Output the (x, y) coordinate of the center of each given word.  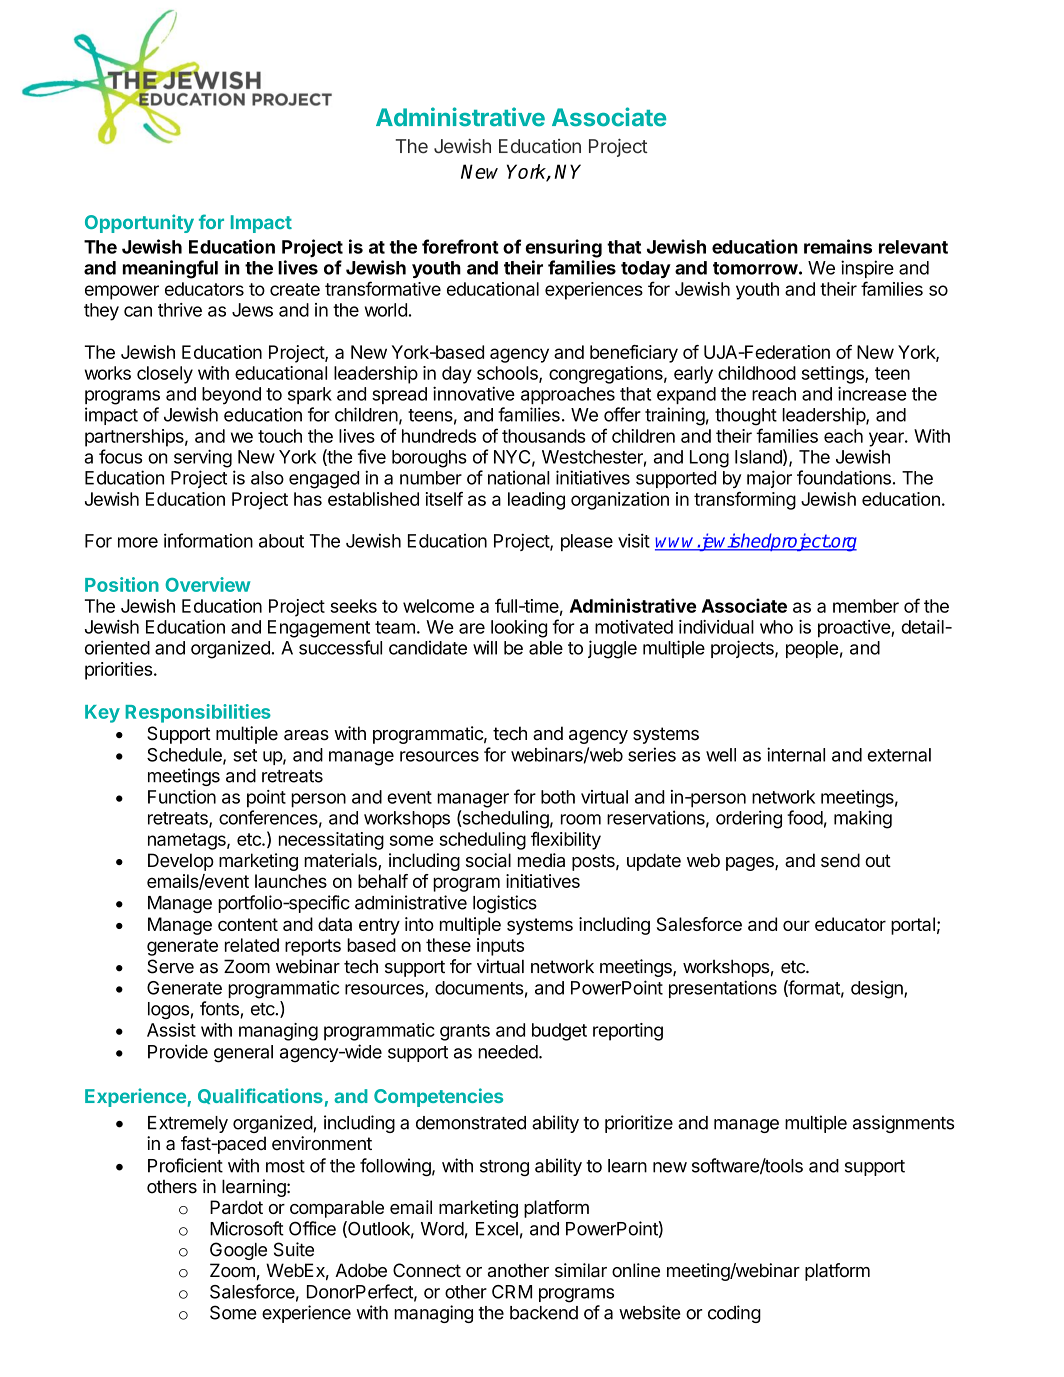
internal (796, 754)
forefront (460, 246)
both (558, 797)
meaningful (170, 269)
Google (238, 1251)
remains (838, 246)
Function (182, 797)
